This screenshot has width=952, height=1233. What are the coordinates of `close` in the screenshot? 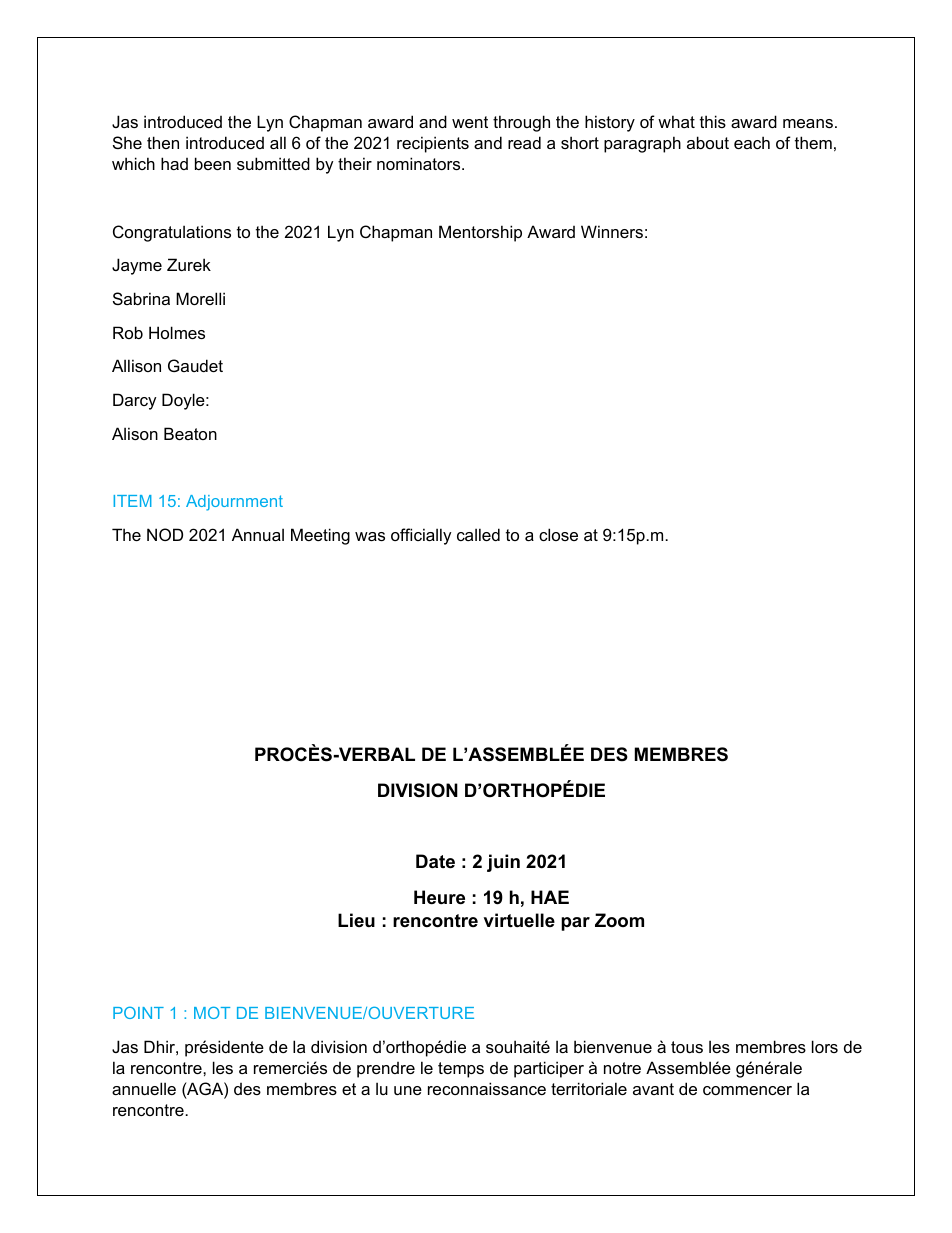 It's located at (558, 534).
